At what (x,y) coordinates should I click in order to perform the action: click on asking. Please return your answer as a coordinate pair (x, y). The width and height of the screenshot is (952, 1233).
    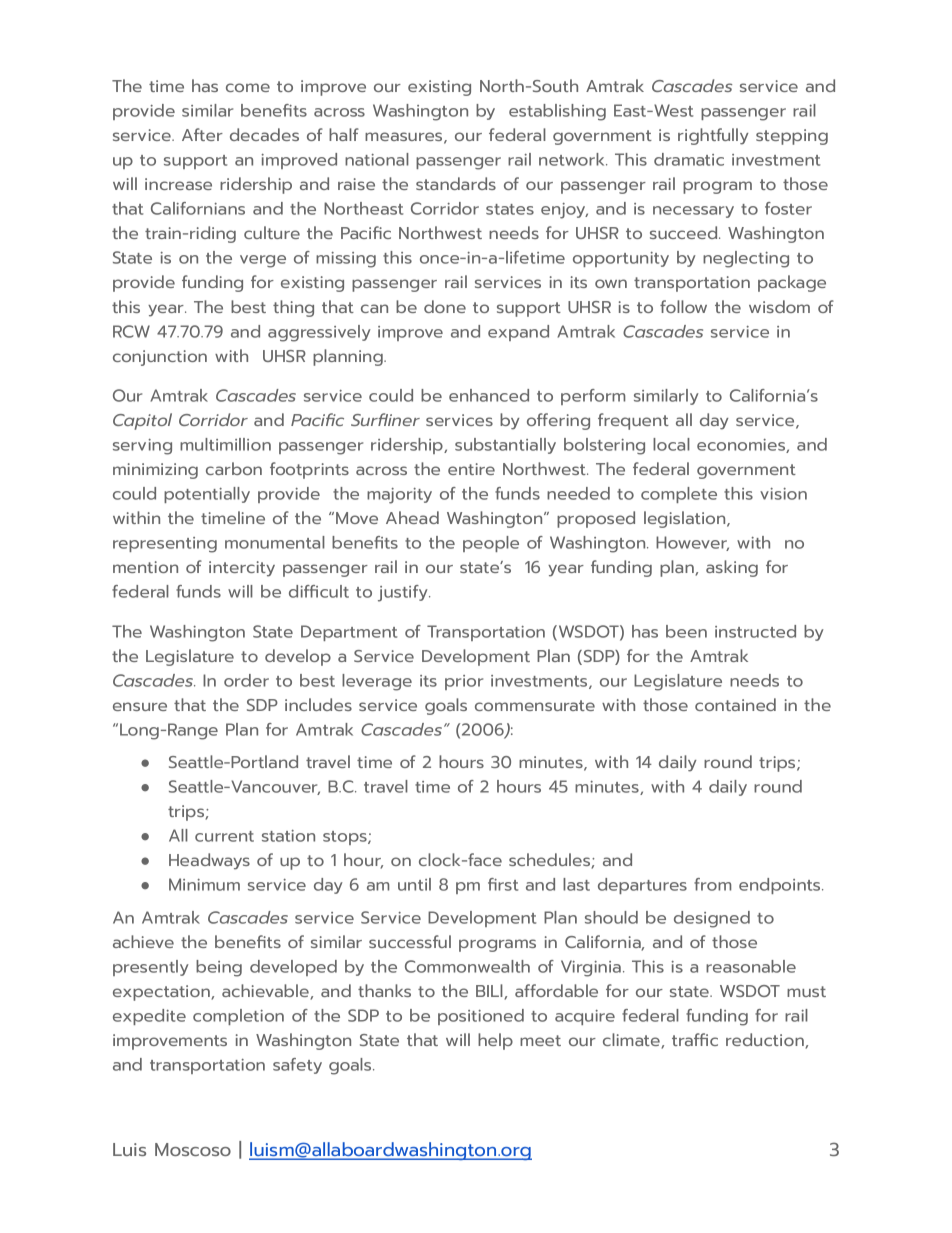
    Looking at the image, I should click on (732, 568).
